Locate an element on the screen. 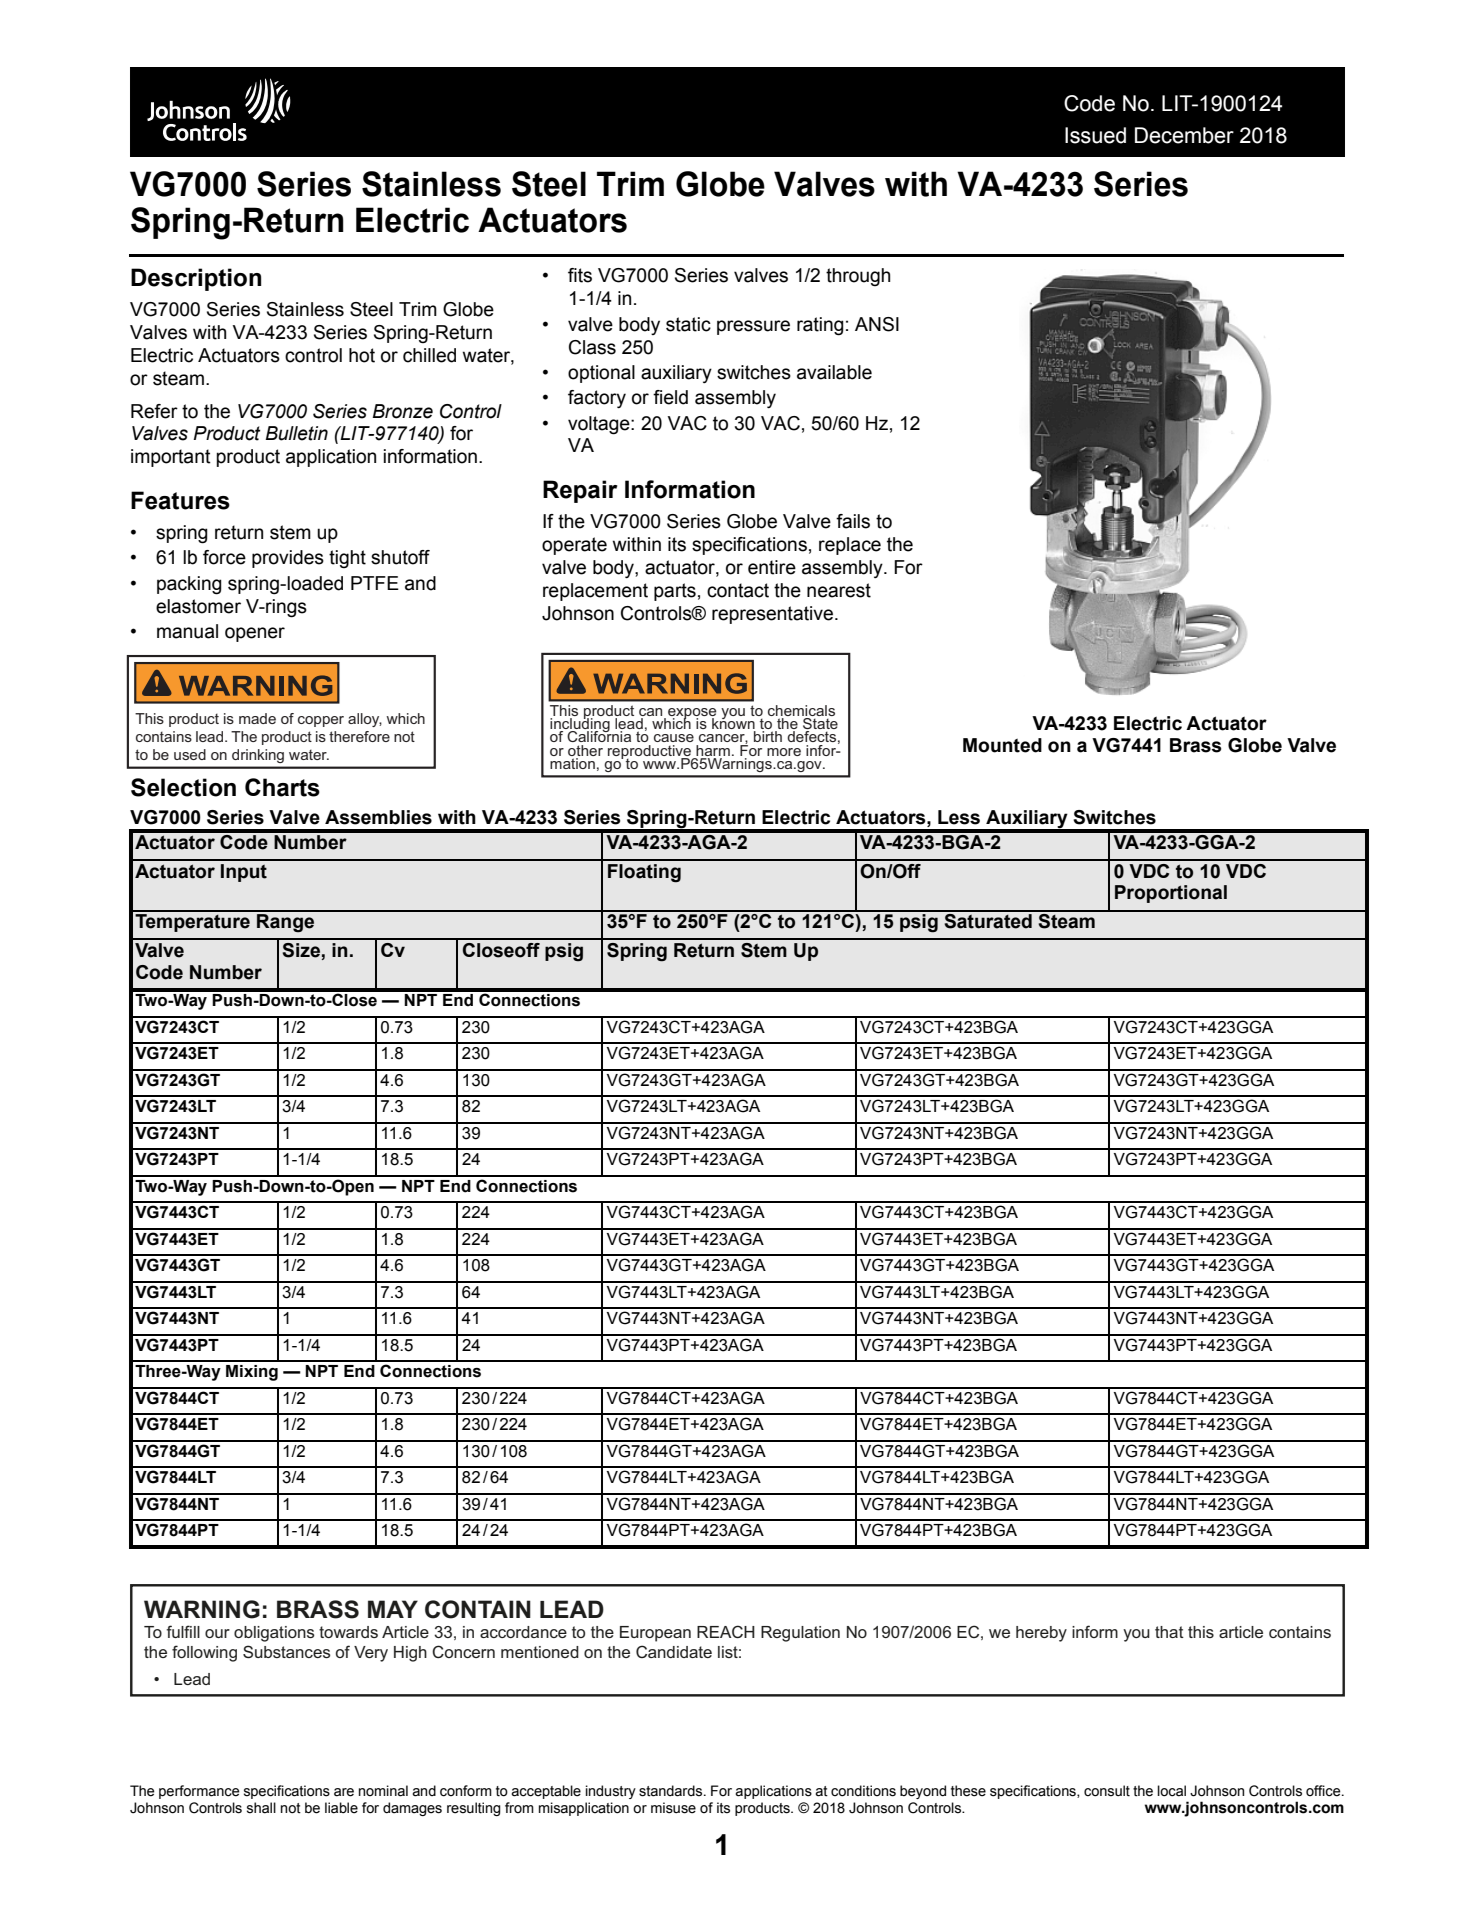 The image size is (1475, 1909). December is located at coordinates (1184, 135).
